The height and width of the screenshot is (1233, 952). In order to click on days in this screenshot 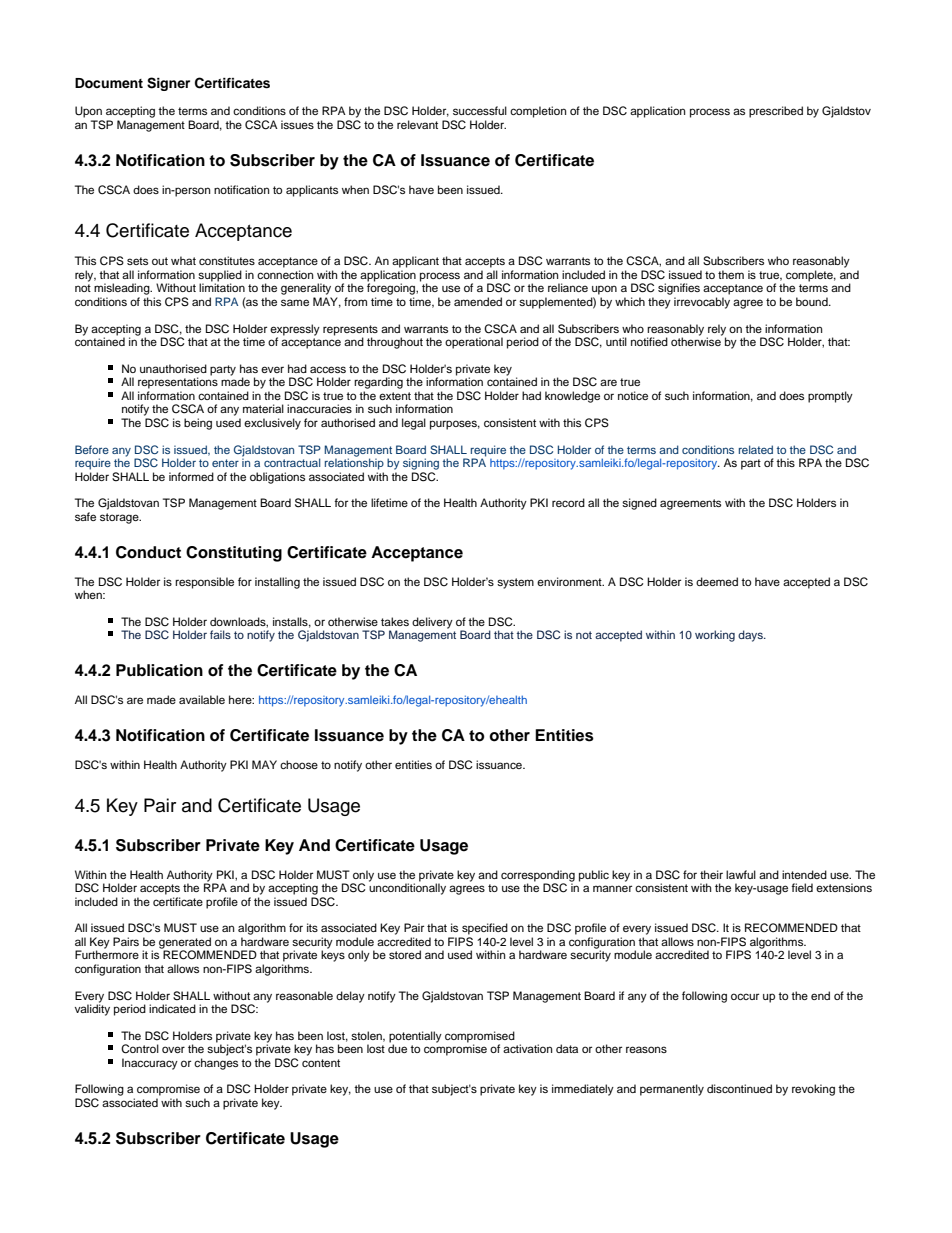, I will do `click(751, 636)`.
